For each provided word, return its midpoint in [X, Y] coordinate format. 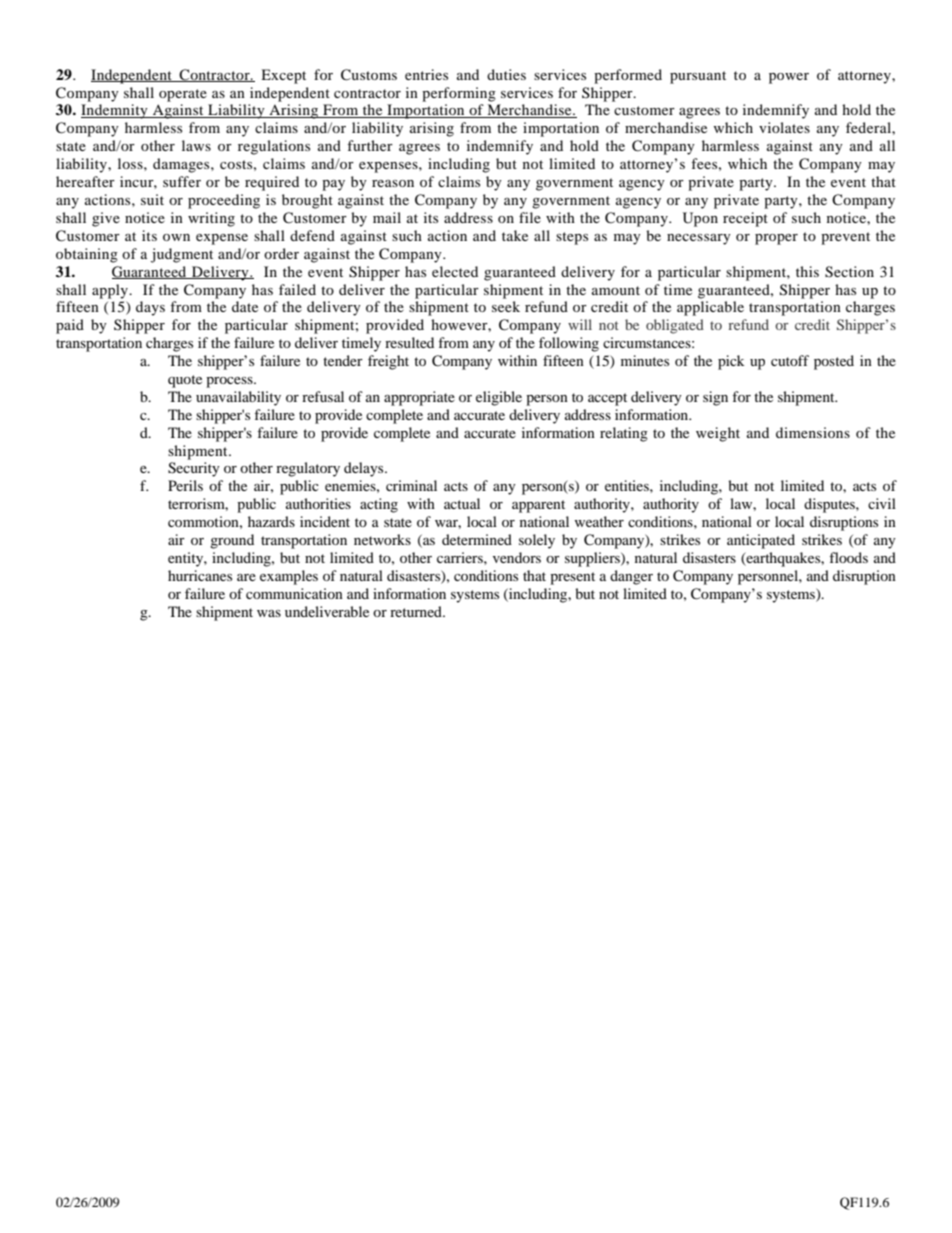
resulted [409, 342]
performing [459, 94]
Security [194, 469]
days [150, 308]
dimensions [813, 432]
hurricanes [200, 575]
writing [211, 219]
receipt [745, 219]
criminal [411, 485]
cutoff [790, 360]
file [530, 217]
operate [183, 95]
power [789, 78]
